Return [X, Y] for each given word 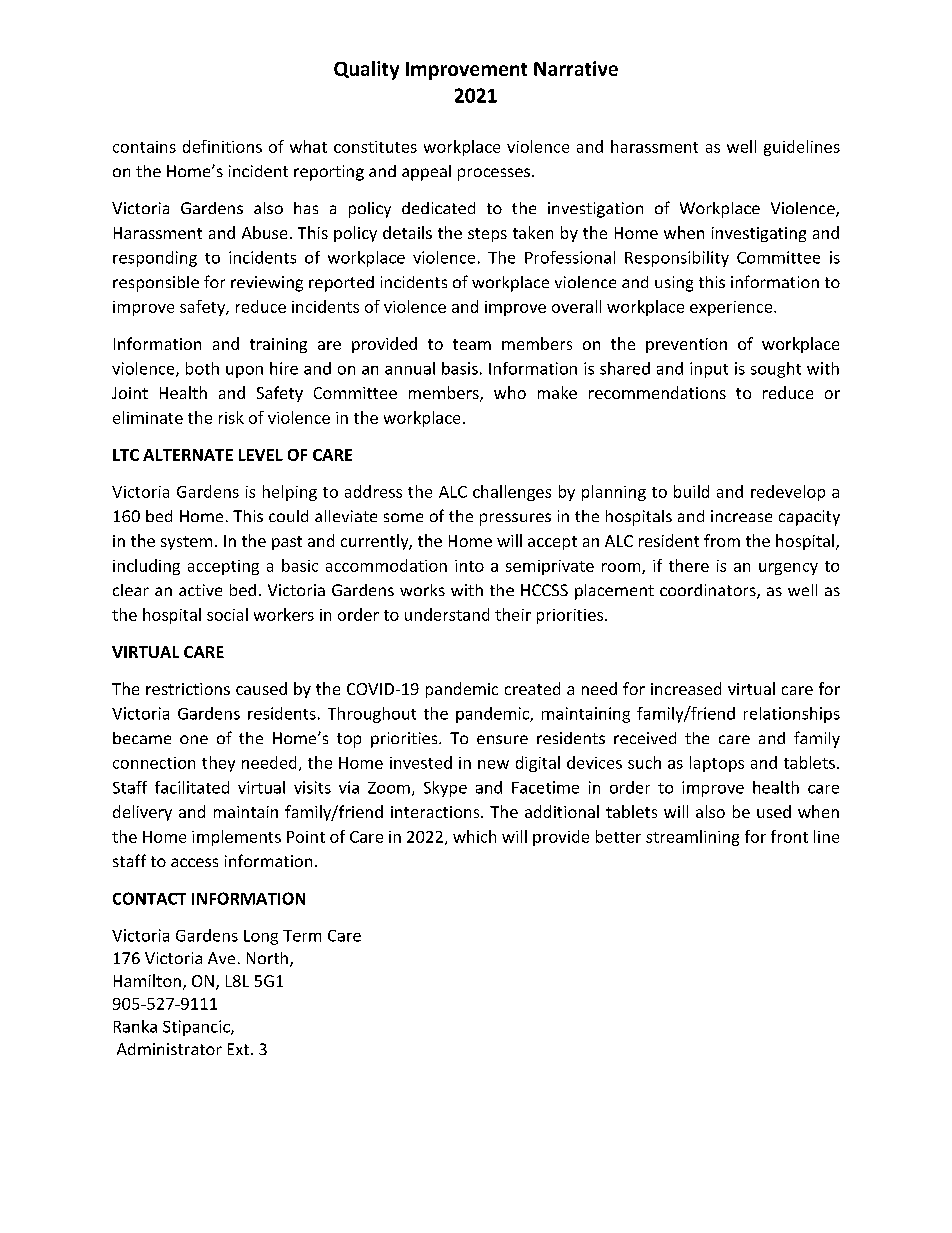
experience [732, 308]
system [186, 543]
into [469, 566]
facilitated [192, 787]
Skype [445, 789]
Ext [238, 1049]
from [722, 540]
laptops [717, 764]
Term [302, 936]
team [472, 344]
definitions [222, 146]
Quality [366, 70]
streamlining [692, 838]
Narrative [576, 68]
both [202, 368]
